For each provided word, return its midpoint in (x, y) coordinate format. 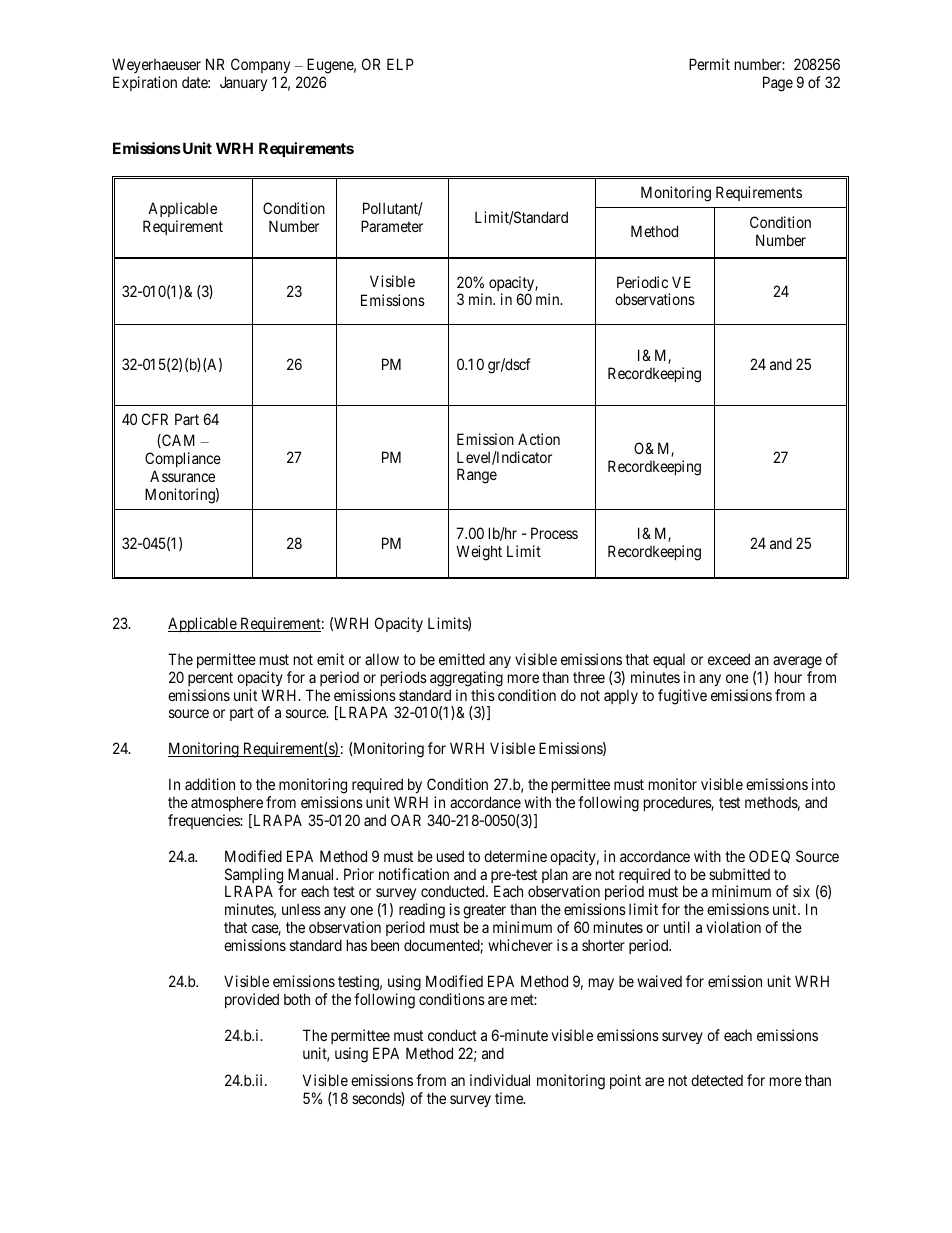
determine (515, 856)
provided (252, 1000)
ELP (400, 64)
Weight (479, 553)
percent (210, 679)
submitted (739, 874)
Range (477, 476)
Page (778, 84)
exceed (729, 659)
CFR (155, 419)
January (243, 83)
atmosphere (227, 803)
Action (539, 439)
